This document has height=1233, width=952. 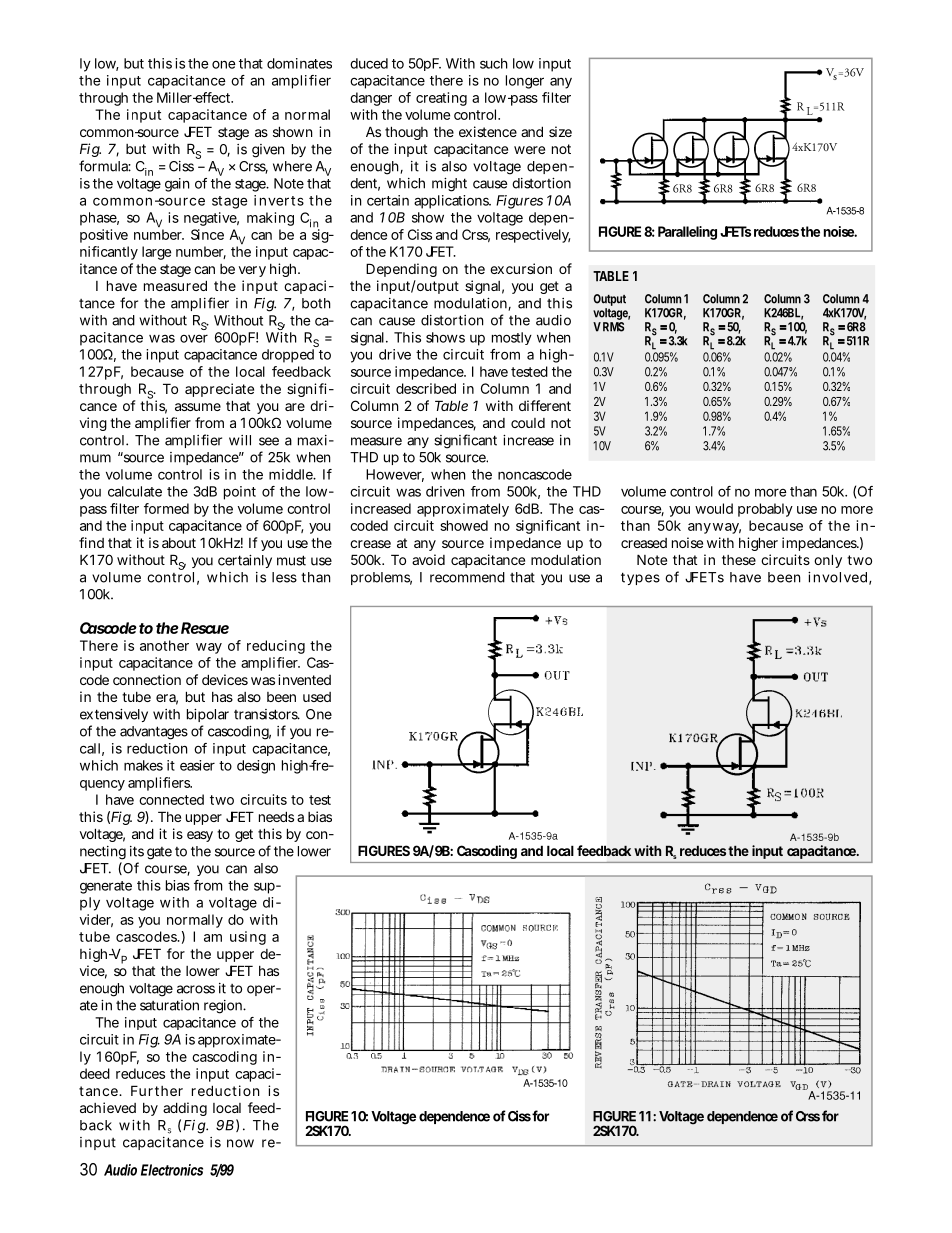 I want to click on mostly, so click(x=512, y=338).
